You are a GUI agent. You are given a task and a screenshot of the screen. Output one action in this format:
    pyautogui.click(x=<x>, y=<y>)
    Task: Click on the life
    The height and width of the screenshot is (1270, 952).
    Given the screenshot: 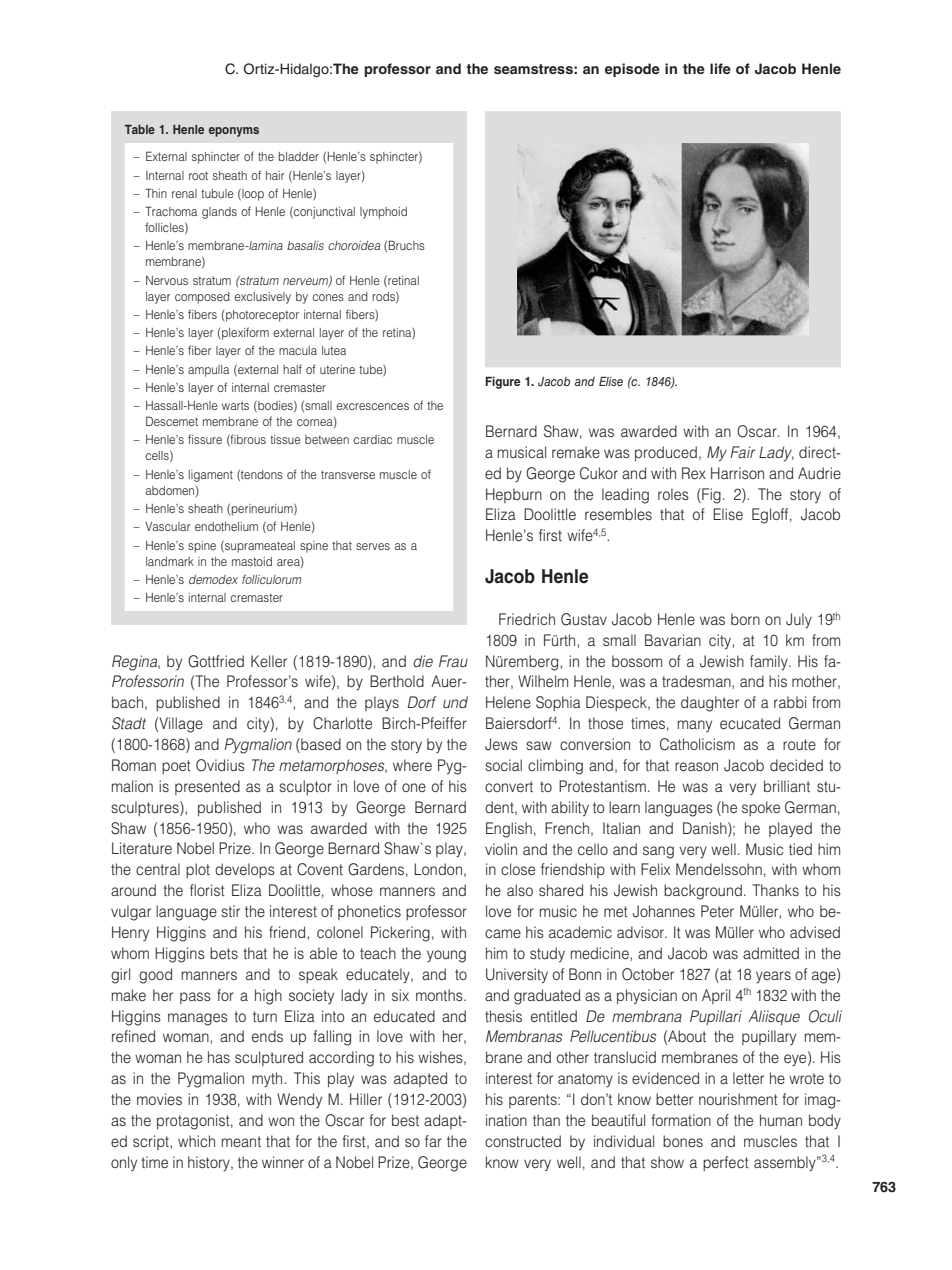 What is the action you would take?
    pyautogui.click(x=720, y=68)
